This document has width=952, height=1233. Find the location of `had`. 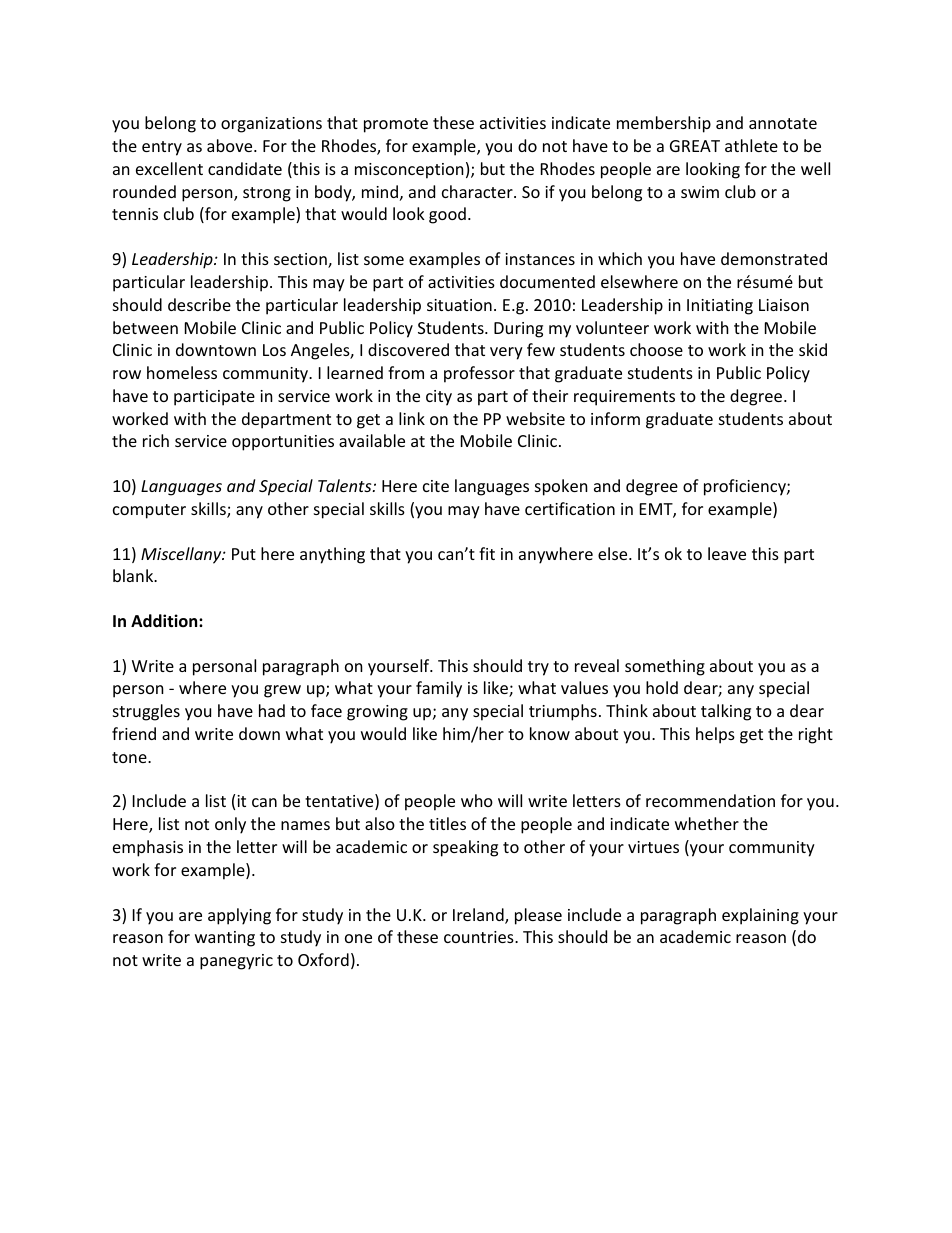

had is located at coordinates (272, 710).
